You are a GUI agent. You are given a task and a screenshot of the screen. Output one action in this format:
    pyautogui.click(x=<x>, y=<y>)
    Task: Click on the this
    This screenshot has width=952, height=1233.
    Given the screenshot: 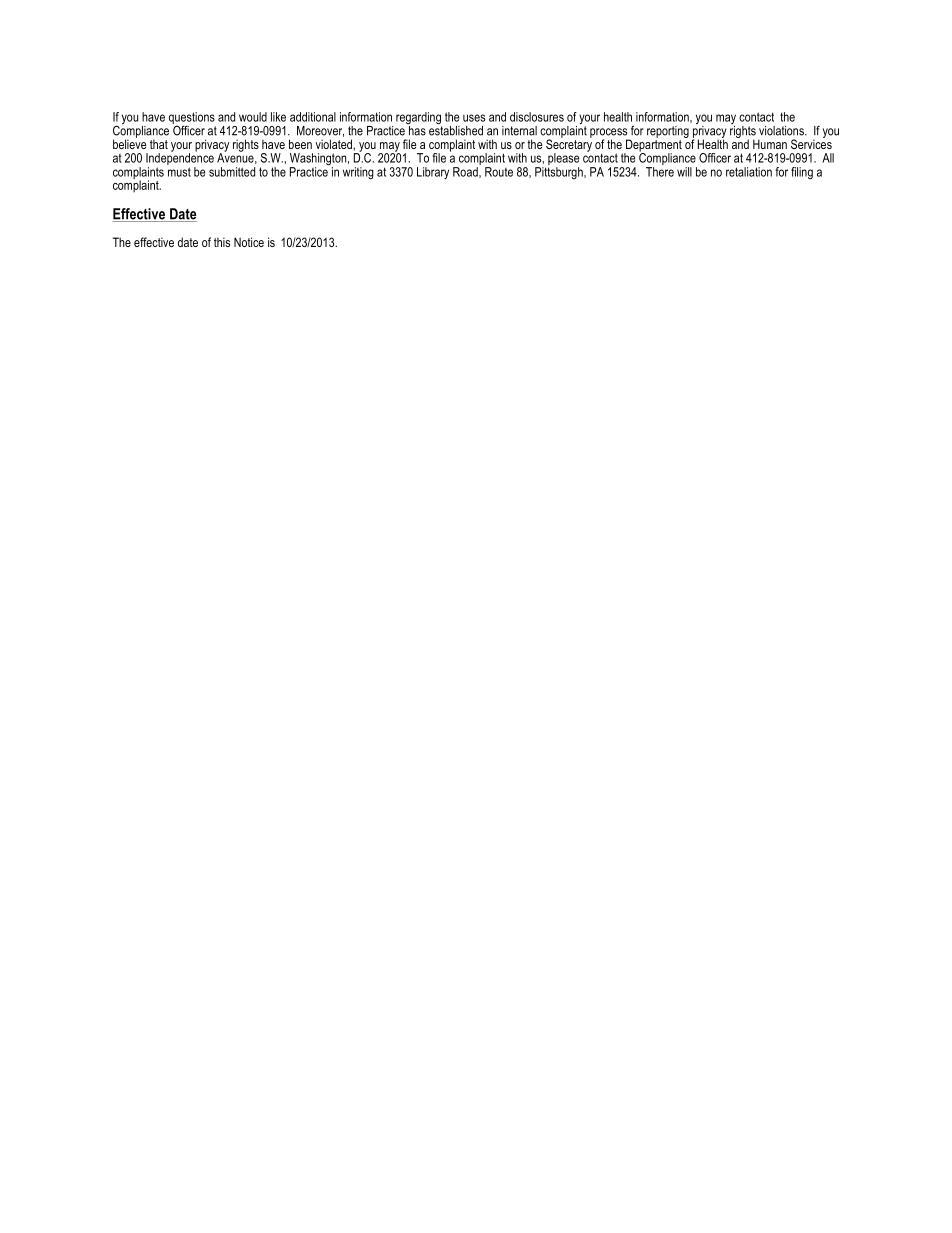 What is the action you would take?
    pyautogui.click(x=222, y=242)
